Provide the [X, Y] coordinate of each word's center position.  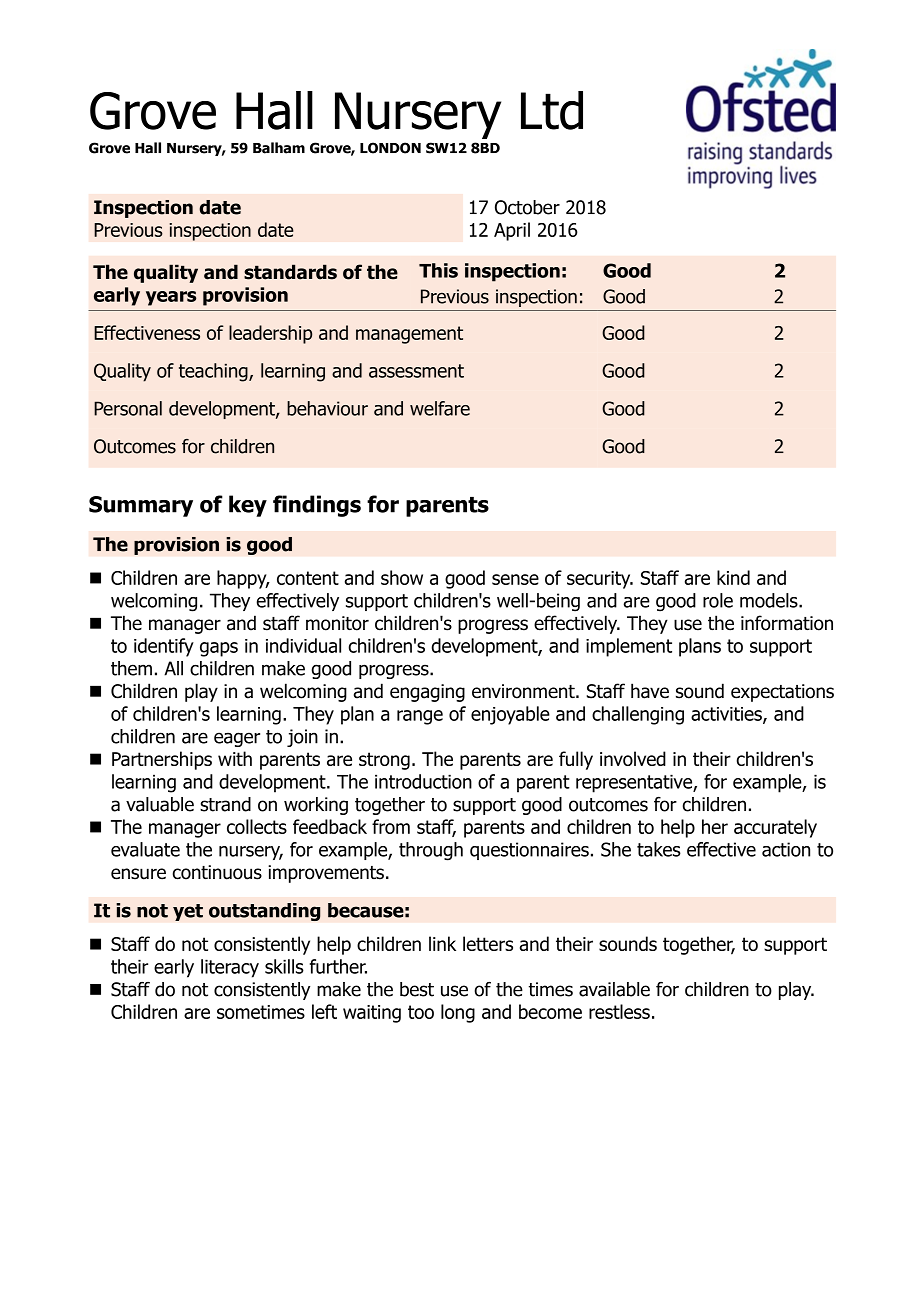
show [402, 577]
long [458, 1013]
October [527, 207]
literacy [230, 968]
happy [243, 579]
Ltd [552, 110]
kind [733, 577]
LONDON [390, 148]
